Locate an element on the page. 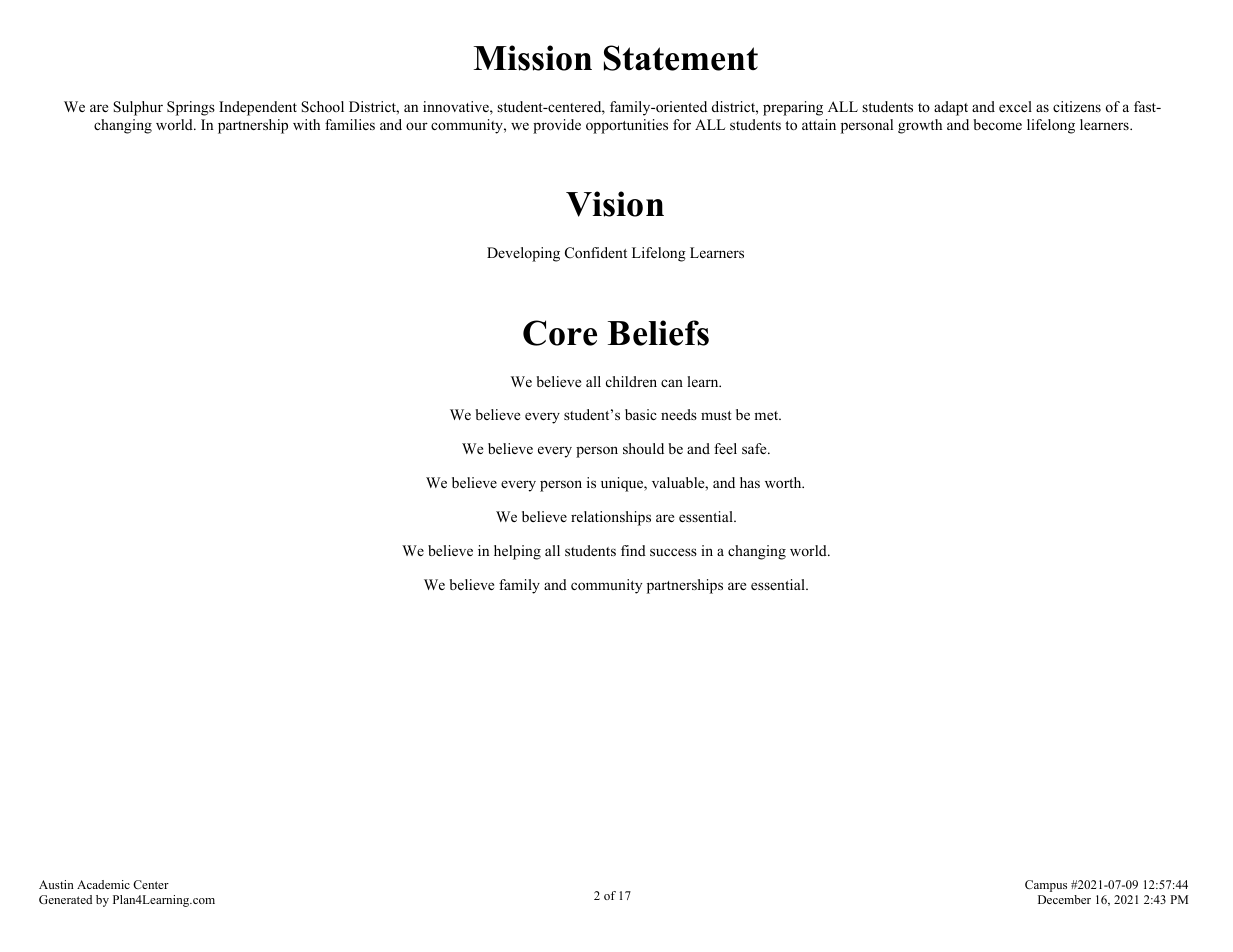 The height and width of the image is (952, 1233). relationships is located at coordinates (611, 518).
